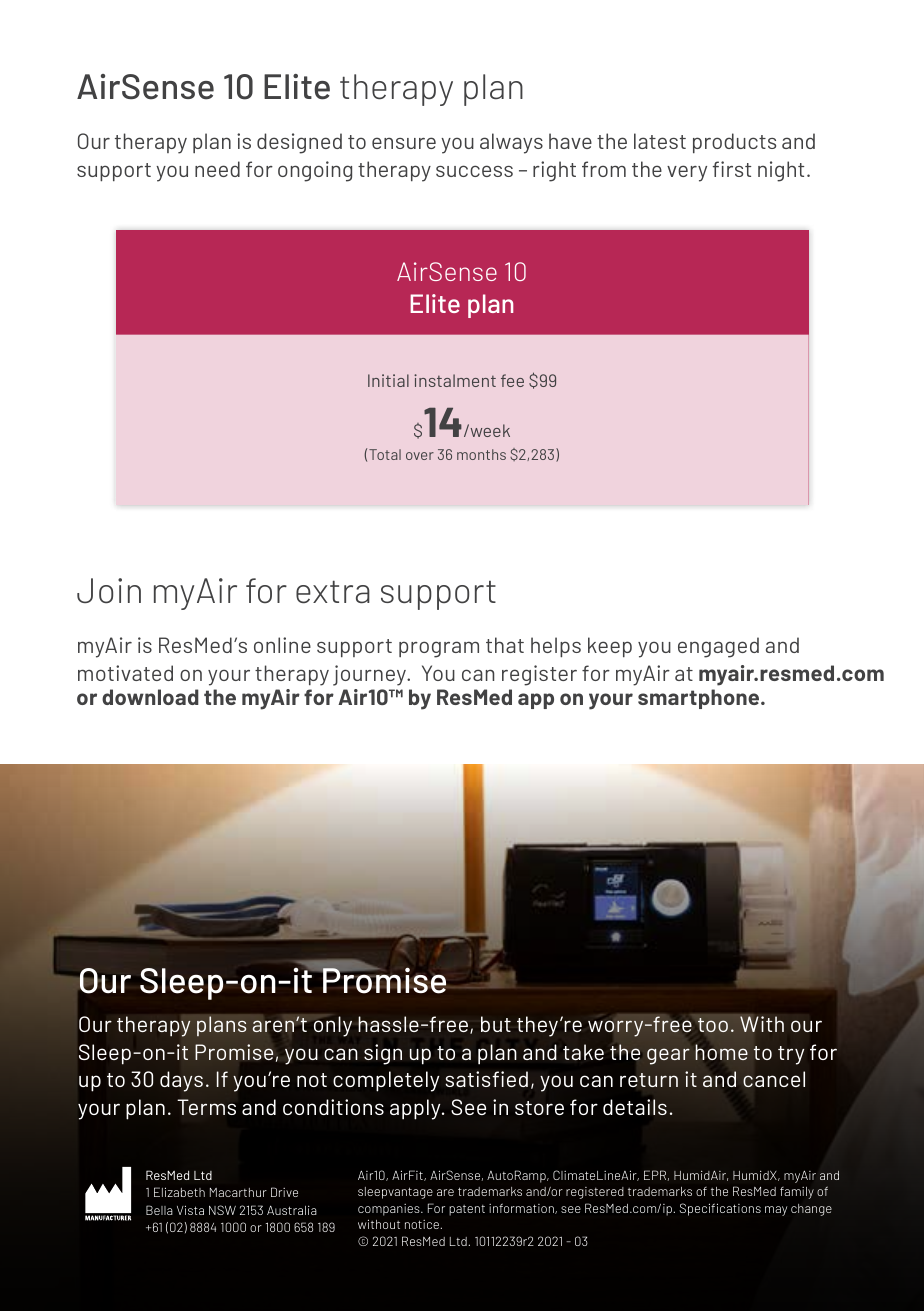 Image resolution: width=924 pixels, height=1311 pixels. I want to click on too, so click(713, 1025).
